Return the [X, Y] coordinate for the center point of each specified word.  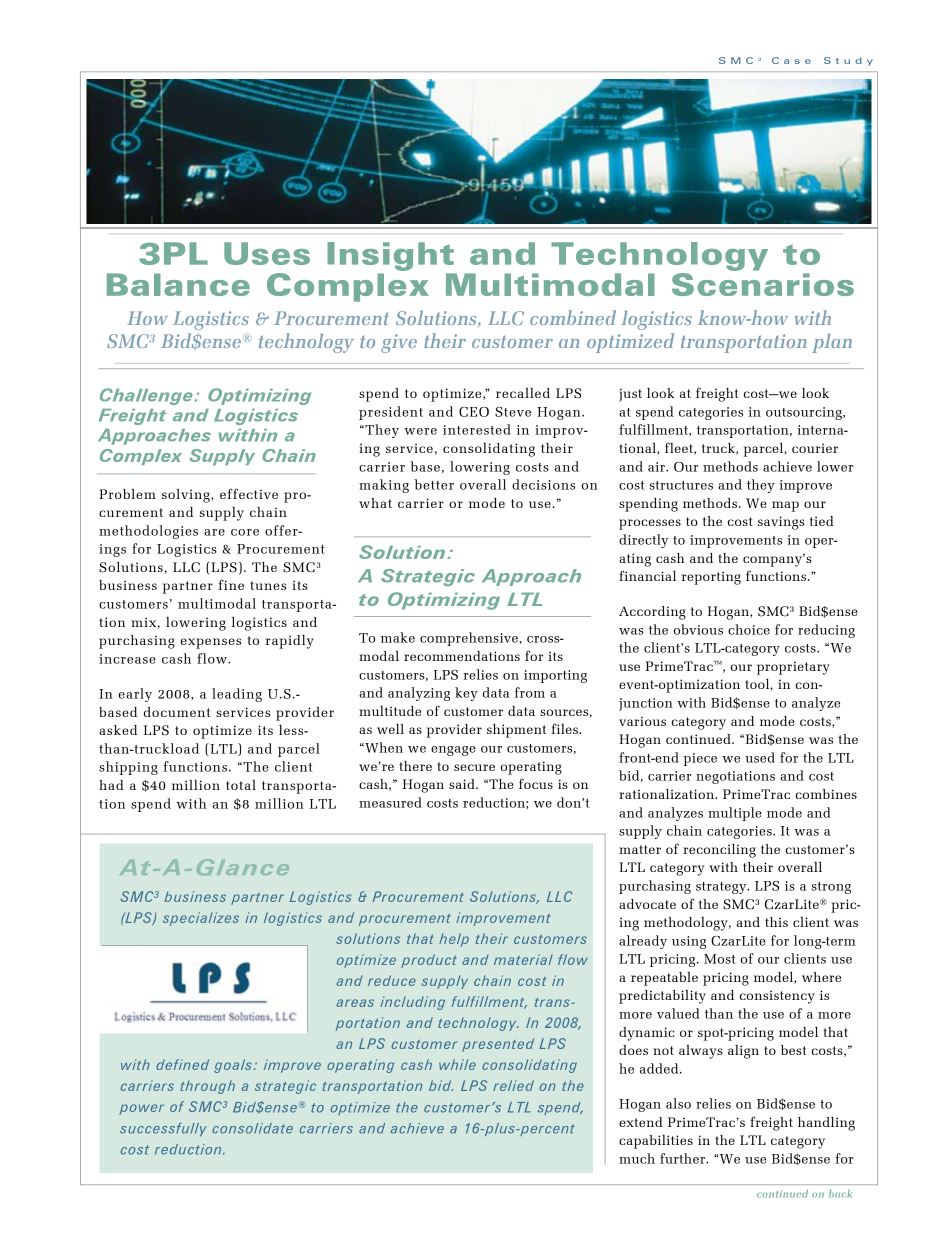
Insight [390, 256]
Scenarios [763, 284]
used [760, 757]
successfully [163, 1130]
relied [513, 1085]
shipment [516, 731]
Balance [178, 284]
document [177, 712]
